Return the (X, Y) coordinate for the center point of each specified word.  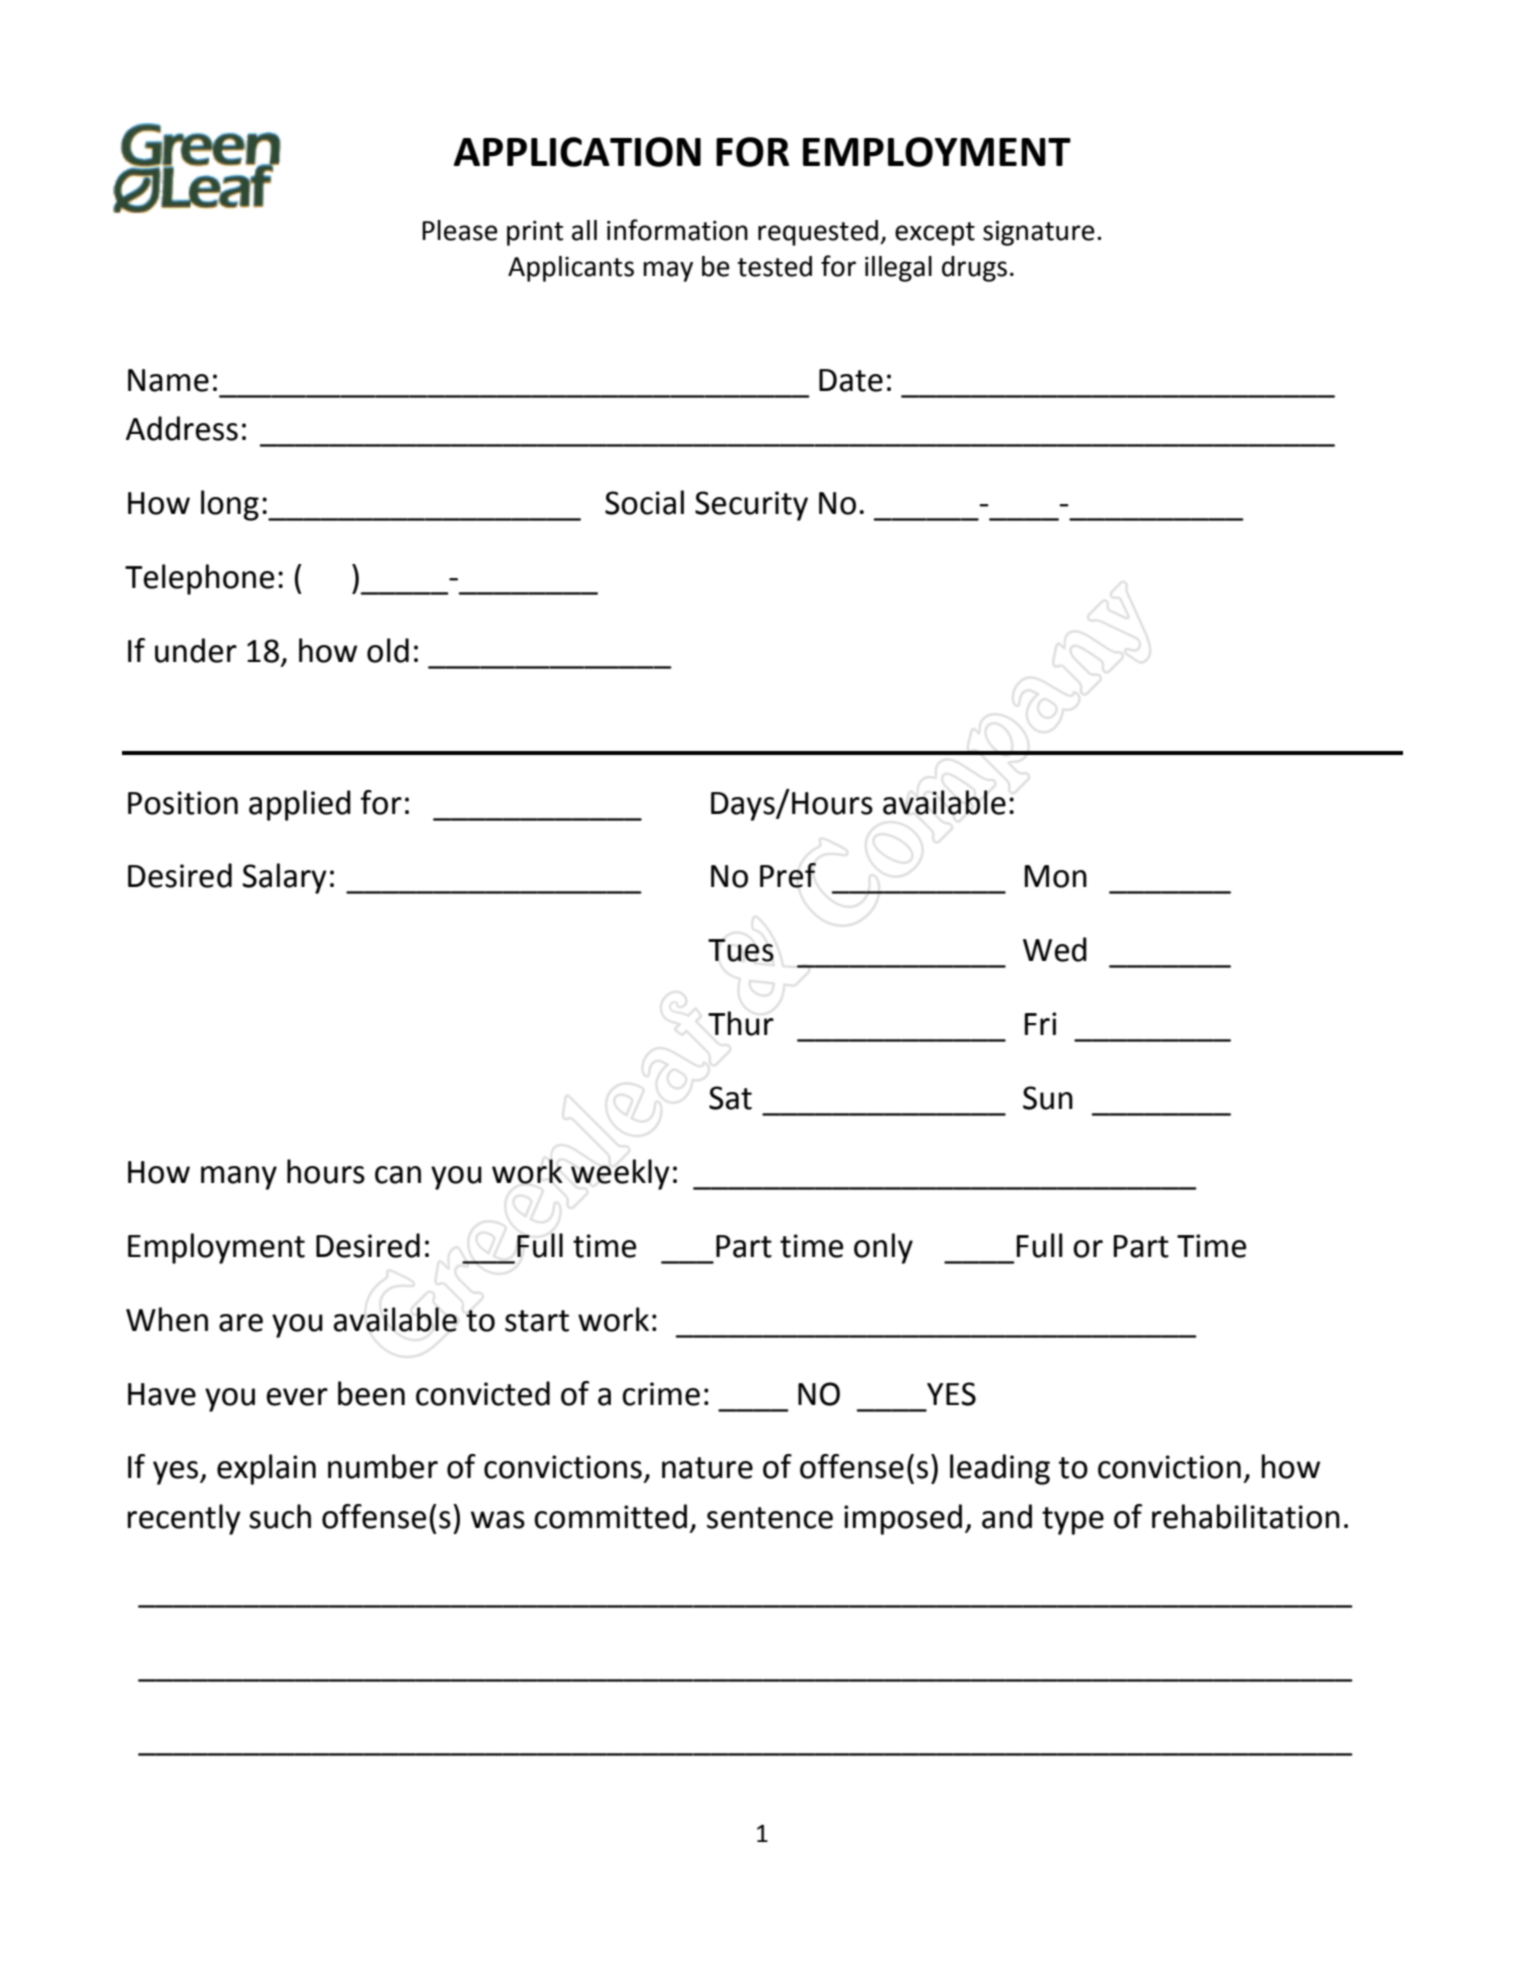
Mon (1056, 876)
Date (851, 380)
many (239, 1178)
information (677, 230)
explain (266, 1469)
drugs (974, 269)
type (1073, 1521)
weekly (620, 1174)
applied (300, 805)
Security (751, 506)
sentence (770, 1518)
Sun (1048, 1098)
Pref (788, 875)
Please (460, 230)
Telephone (199, 579)
